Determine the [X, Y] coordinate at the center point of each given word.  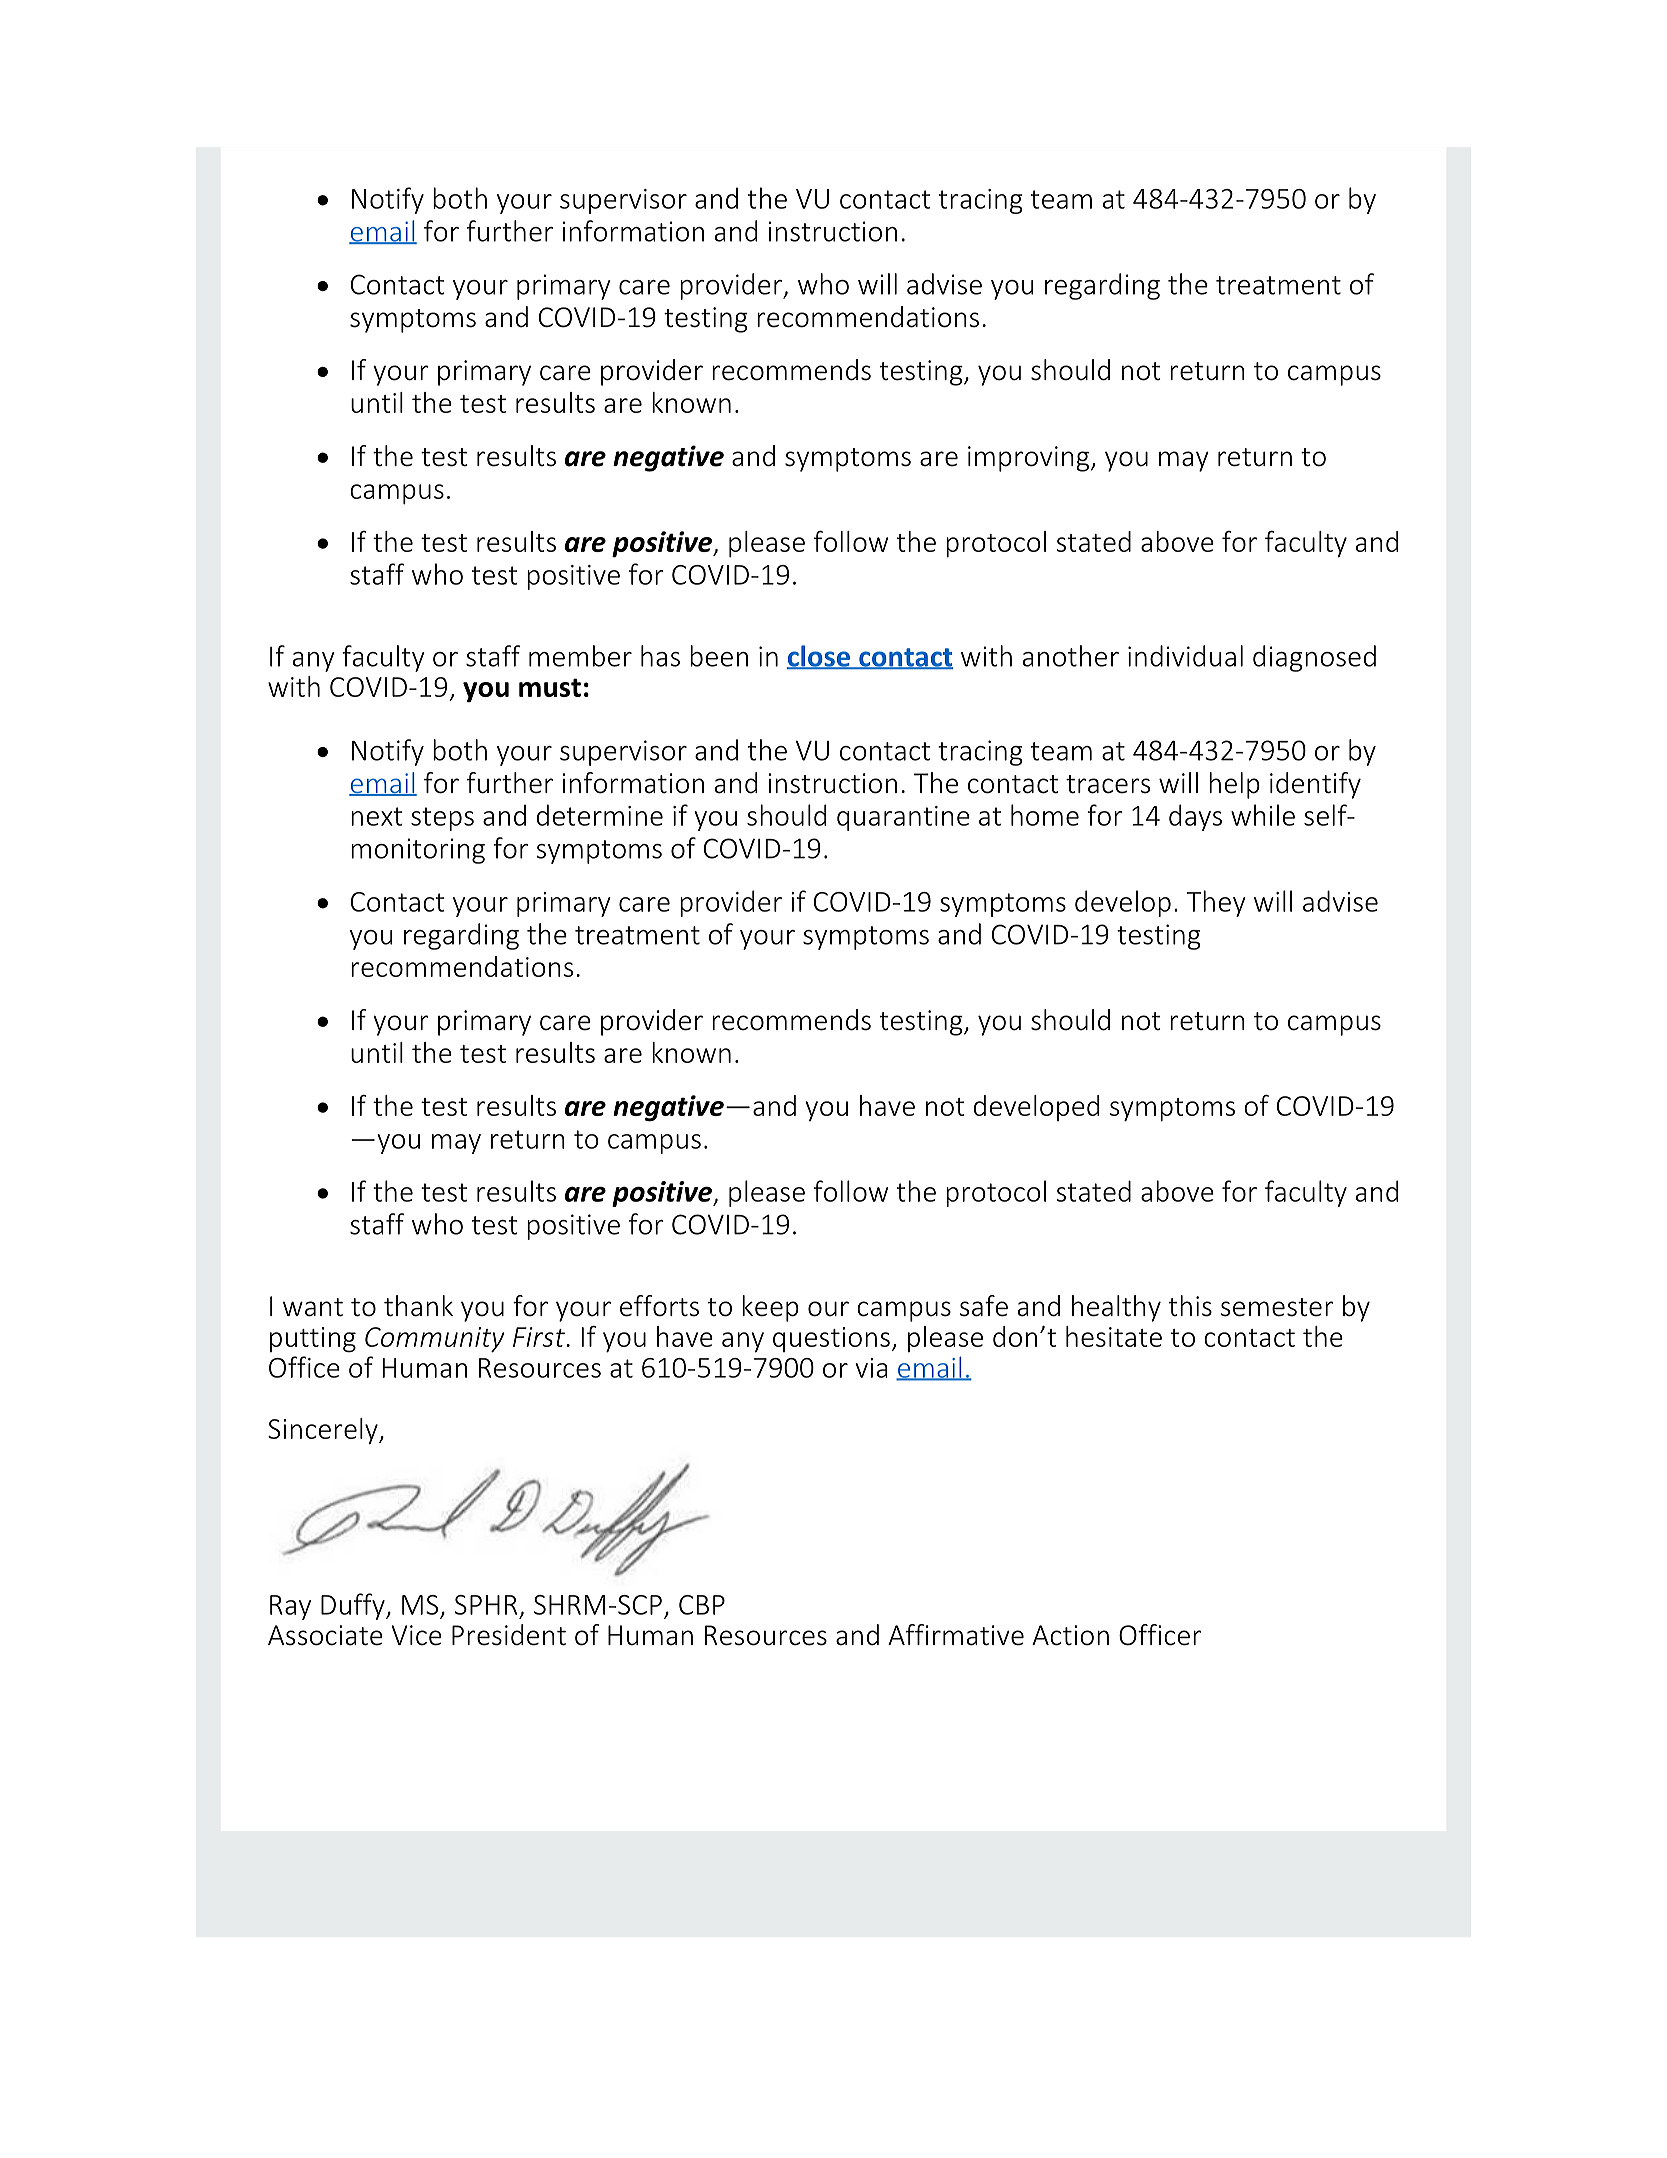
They [1216, 903]
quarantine [903, 818]
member [580, 656]
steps [442, 819]
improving [1030, 459]
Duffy [354, 1606]
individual [1185, 656]
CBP [702, 1605]
